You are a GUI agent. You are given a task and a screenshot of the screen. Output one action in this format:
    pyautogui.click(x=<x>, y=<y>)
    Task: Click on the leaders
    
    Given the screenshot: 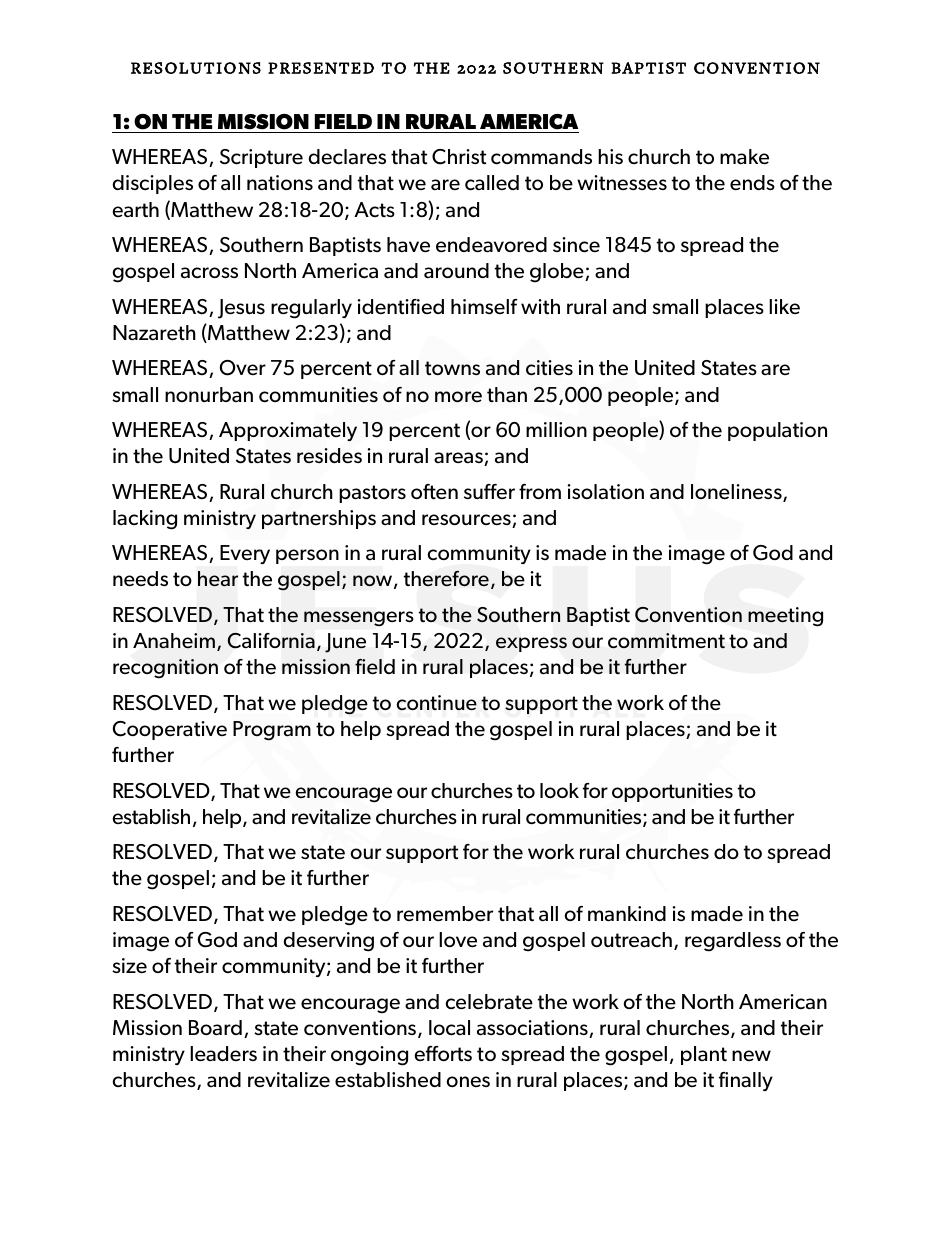 What is the action you would take?
    pyautogui.click(x=223, y=1054)
